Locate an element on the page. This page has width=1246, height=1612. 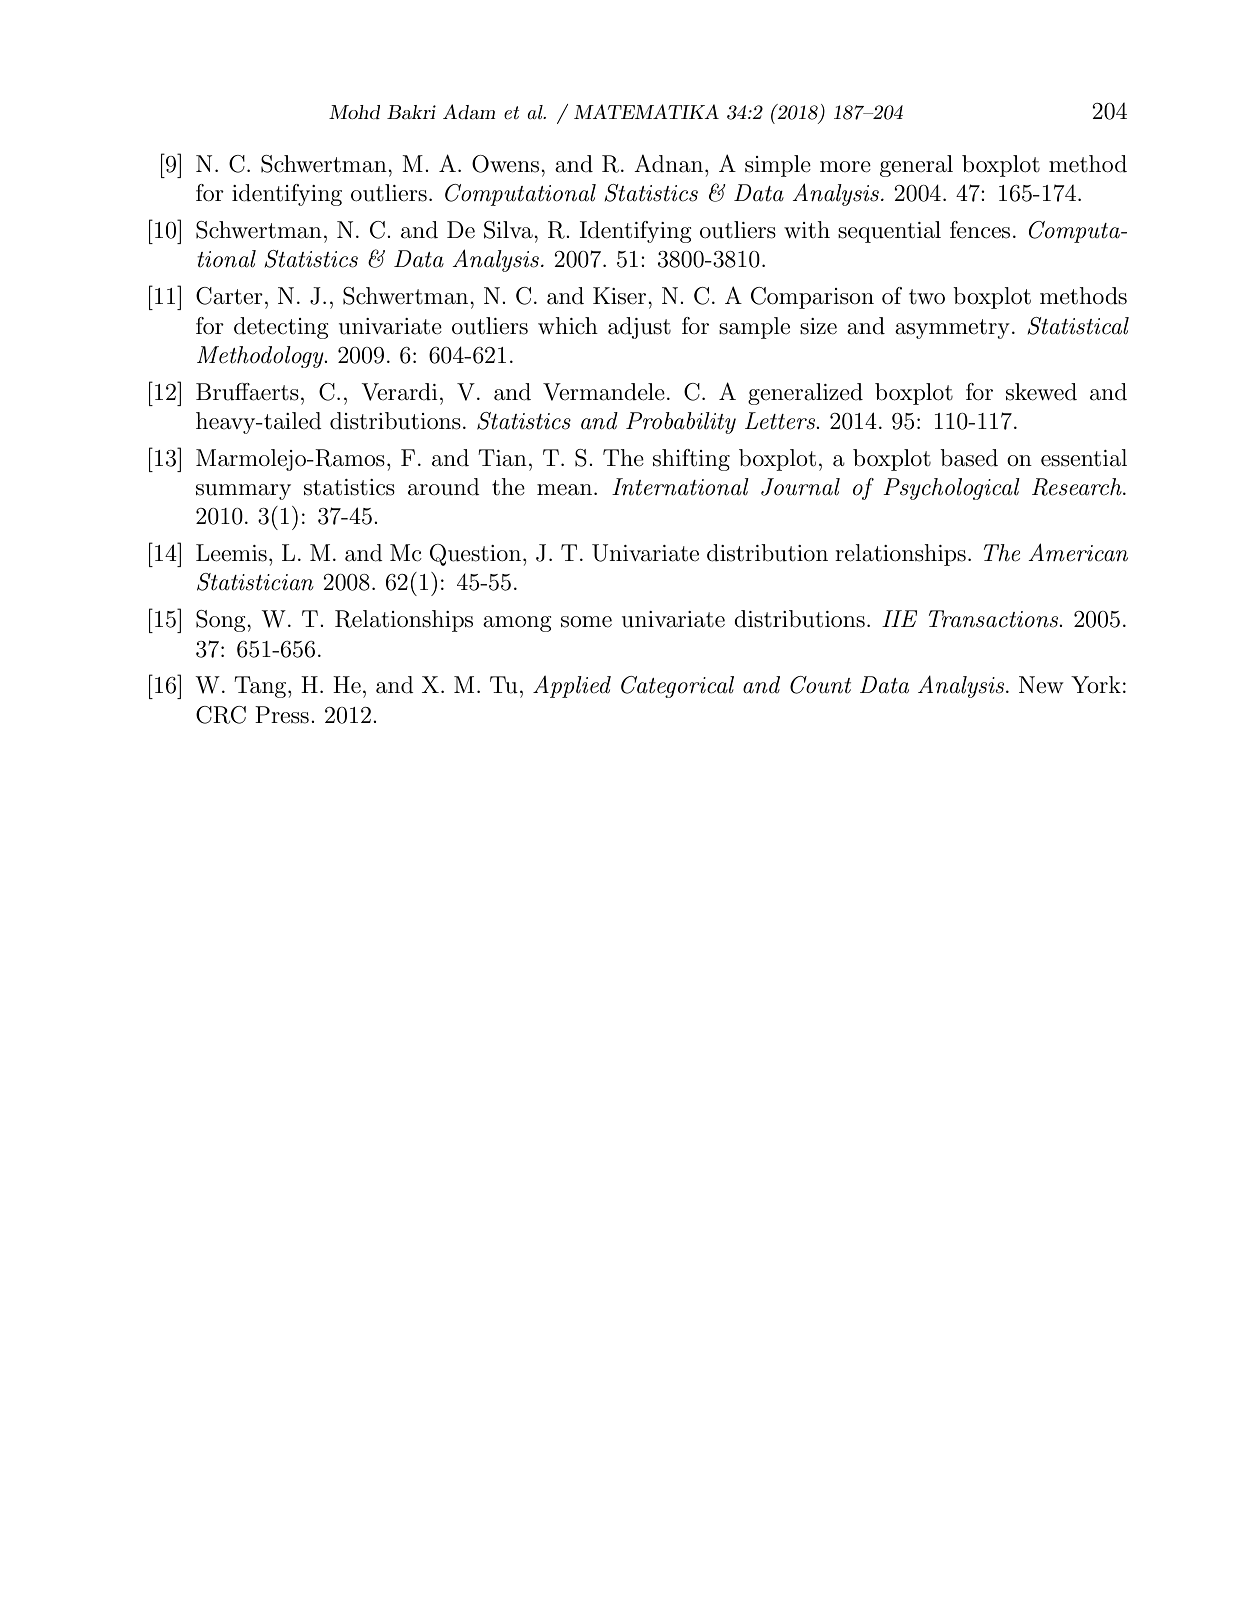
Adnan is located at coordinates (668, 164).
